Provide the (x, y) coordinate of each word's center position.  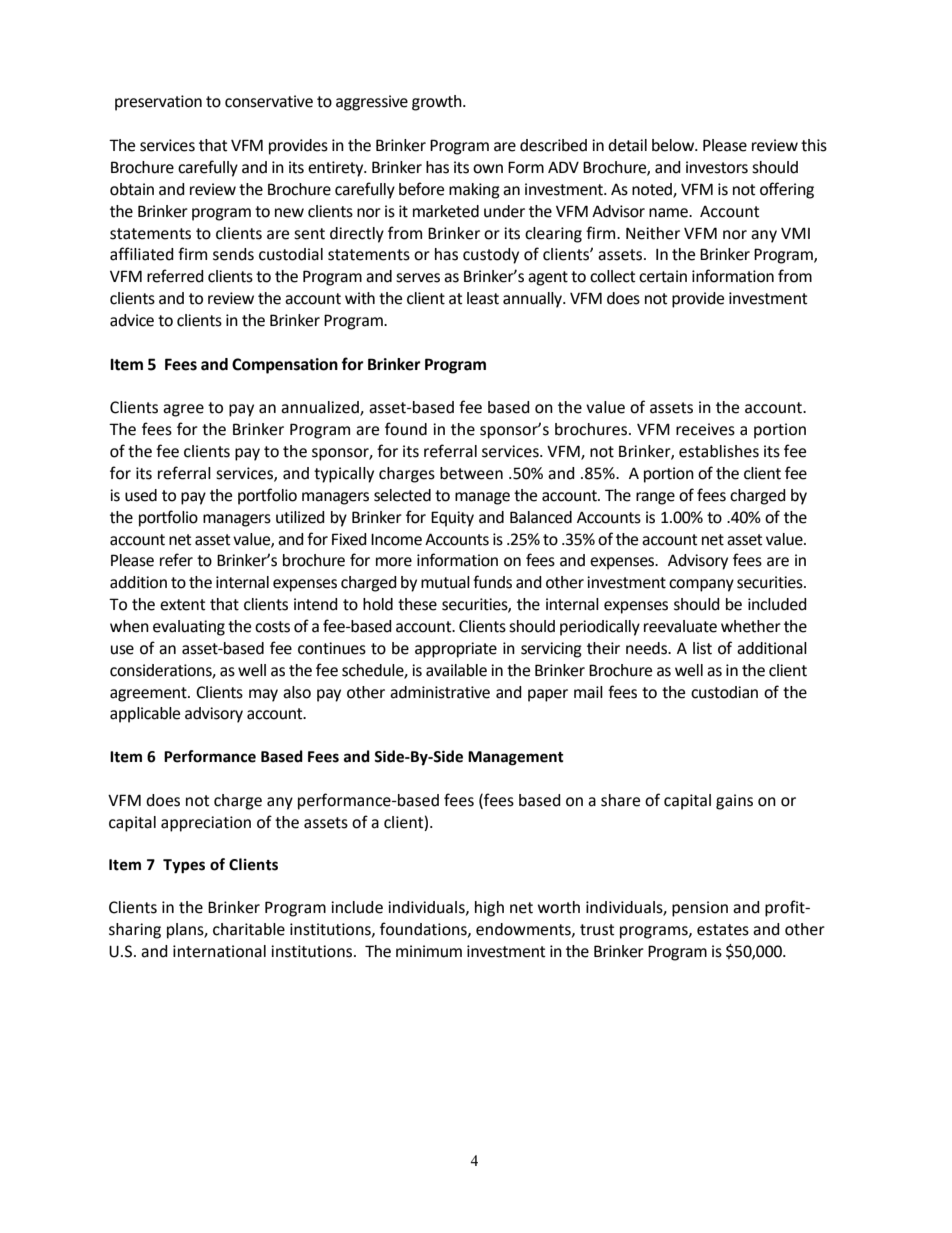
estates (723, 930)
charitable (249, 929)
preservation (158, 103)
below (674, 145)
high (489, 909)
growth (438, 103)
